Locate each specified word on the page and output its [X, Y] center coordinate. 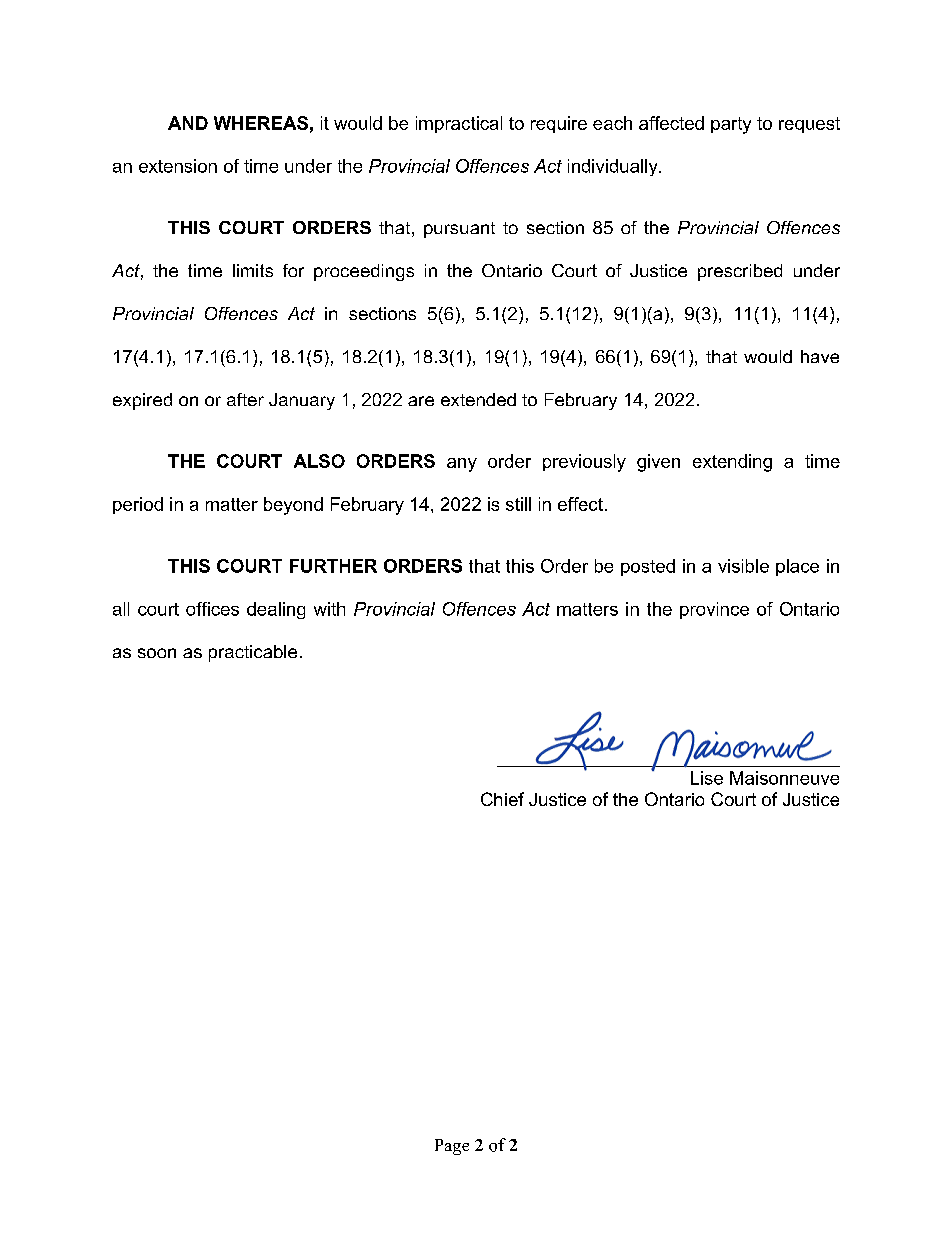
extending [732, 463]
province [714, 610]
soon [157, 653]
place [797, 567]
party [731, 125]
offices [212, 609]
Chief [502, 799]
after [245, 399]
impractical [459, 124]
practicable [253, 653]
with [329, 609]
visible [743, 566]
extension [178, 166]
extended [478, 399]
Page [452, 1147]
